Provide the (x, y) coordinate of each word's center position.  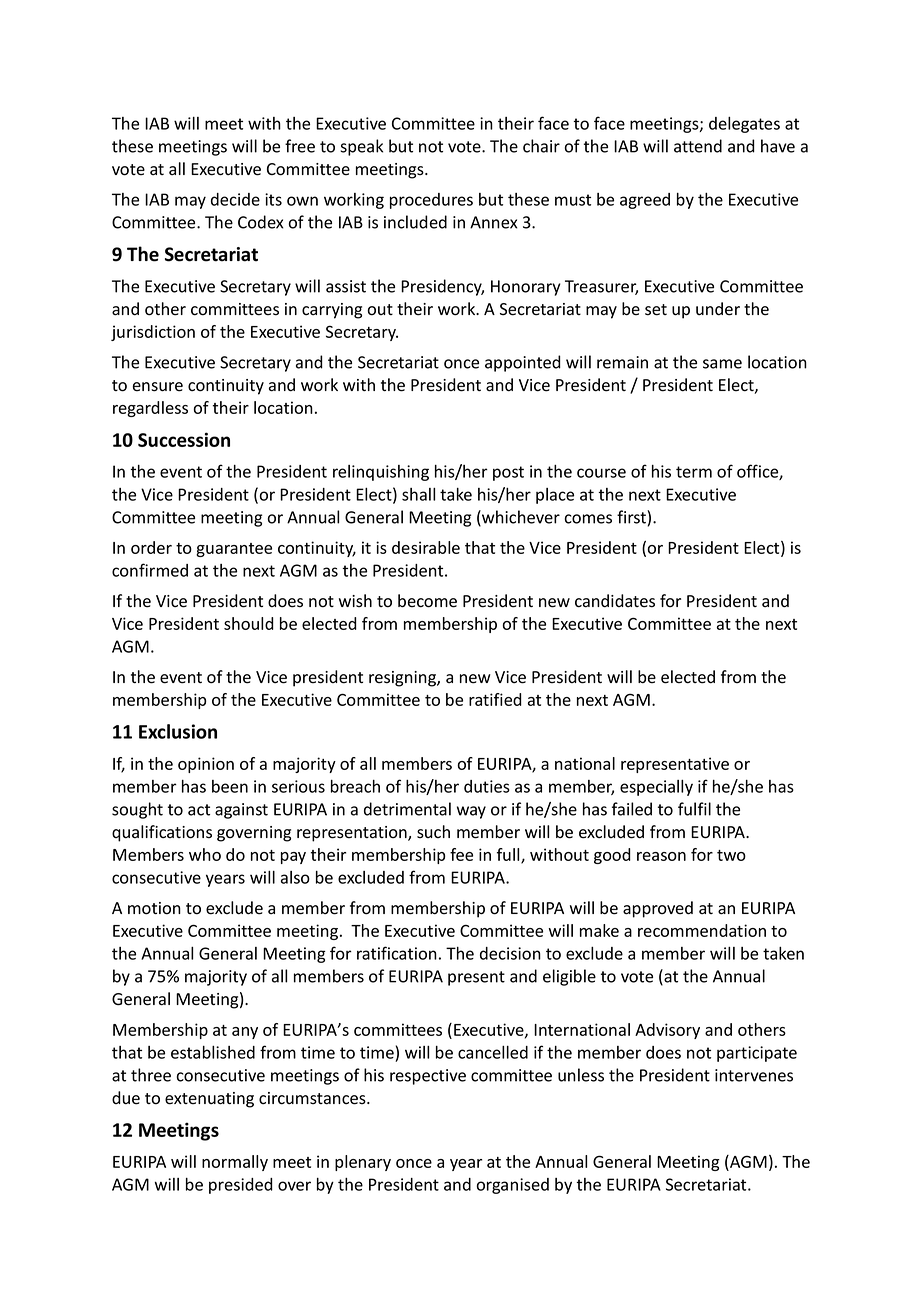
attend (698, 146)
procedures (431, 201)
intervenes (754, 1075)
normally (235, 1163)
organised (513, 1186)
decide (235, 199)
